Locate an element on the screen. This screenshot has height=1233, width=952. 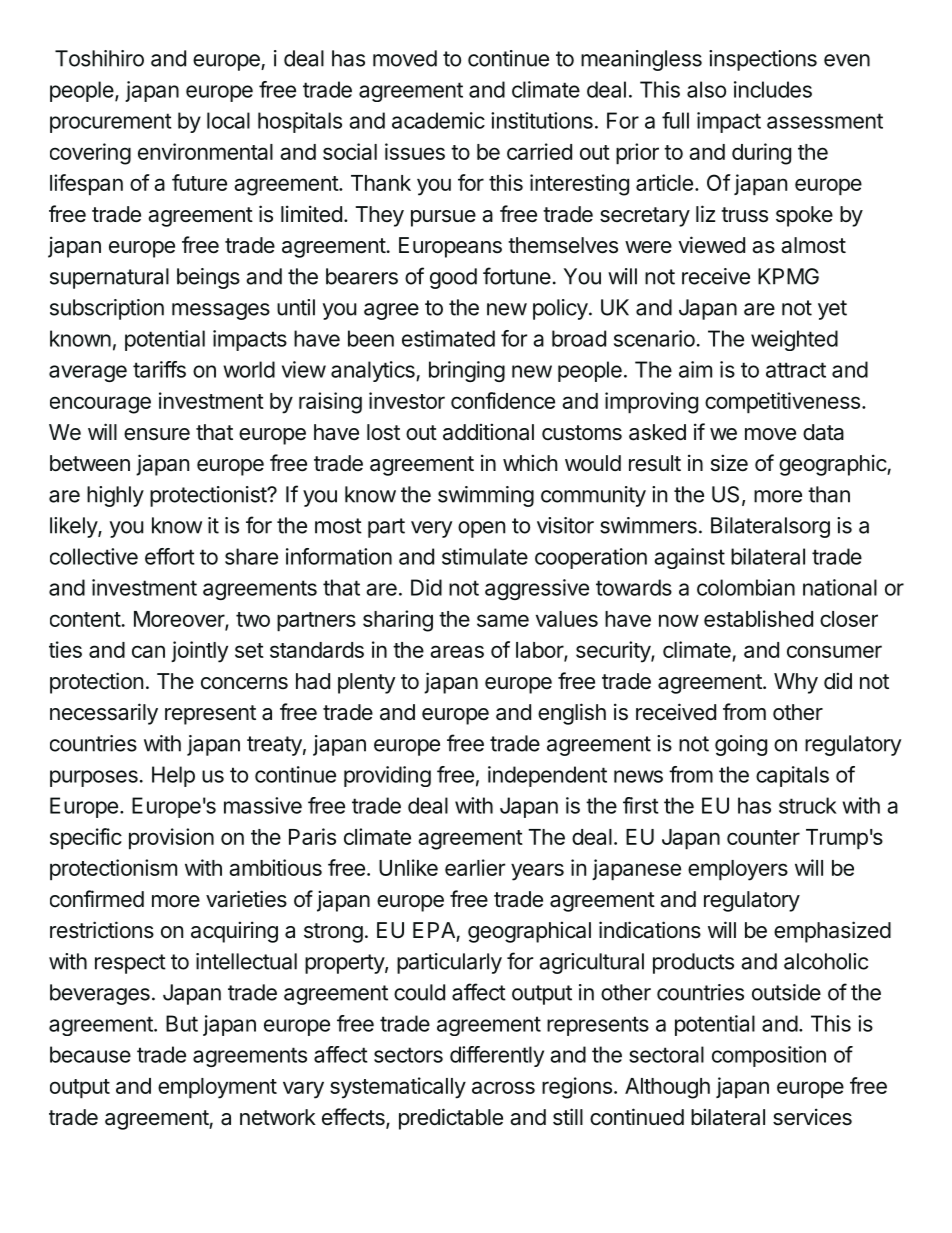
includes is located at coordinates (773, 89).
